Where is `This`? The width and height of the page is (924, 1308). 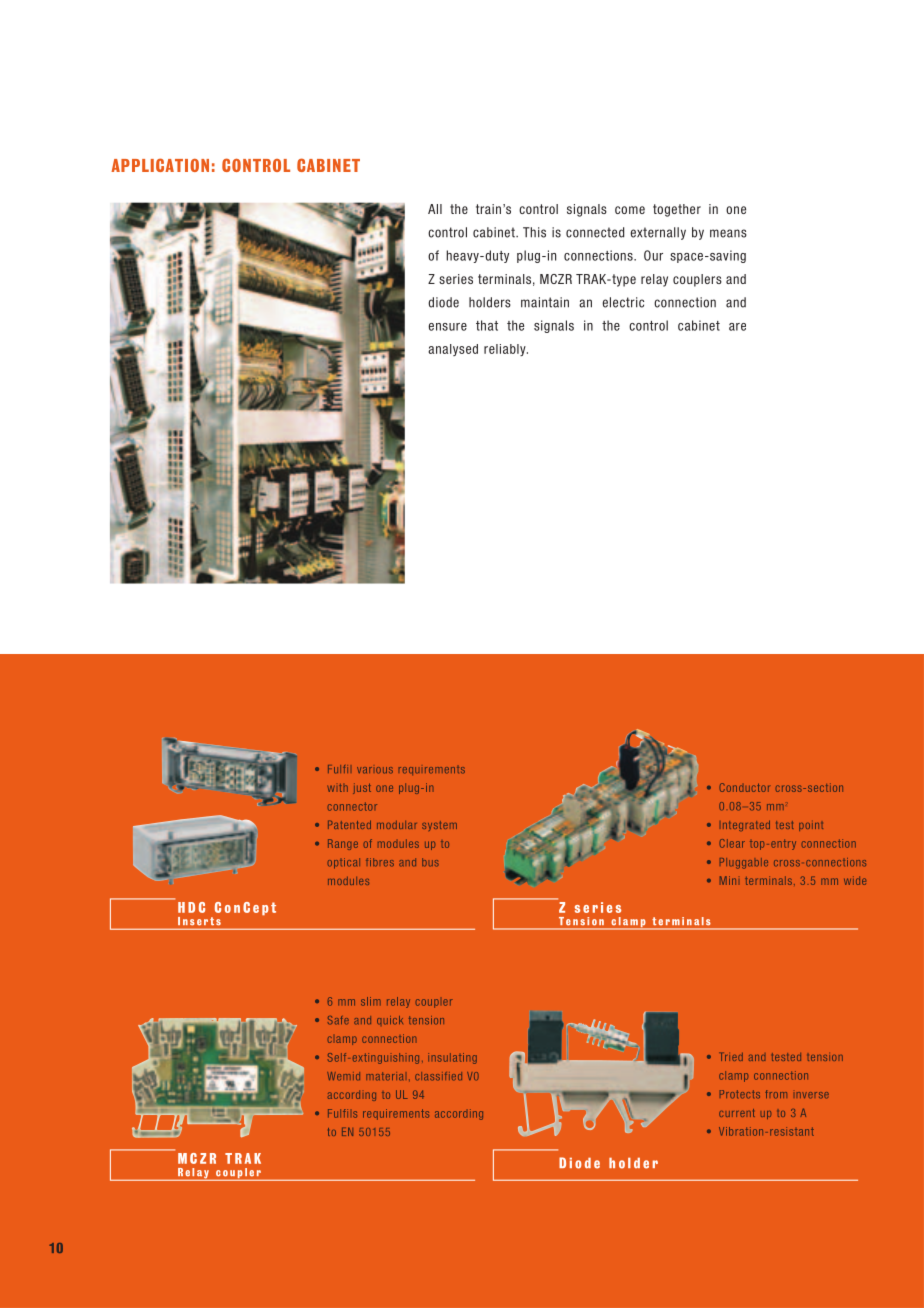 This is located at coordinates (534, 232).
